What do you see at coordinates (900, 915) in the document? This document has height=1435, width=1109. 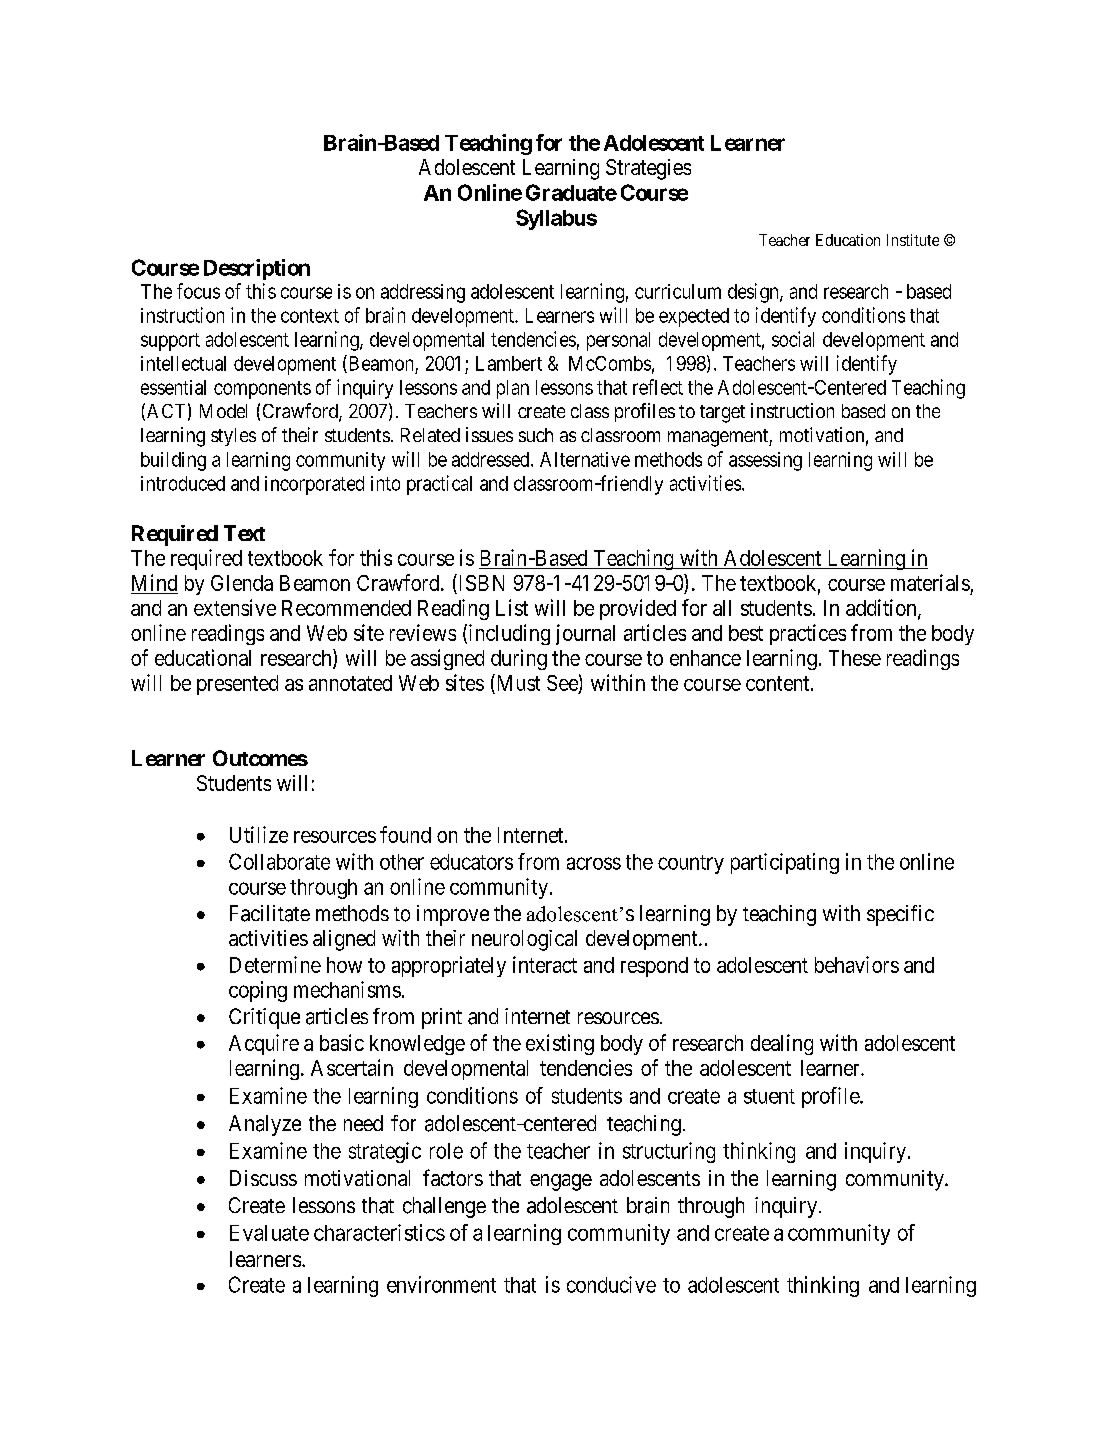 I see `specific` at bounding box center [900, 915].
